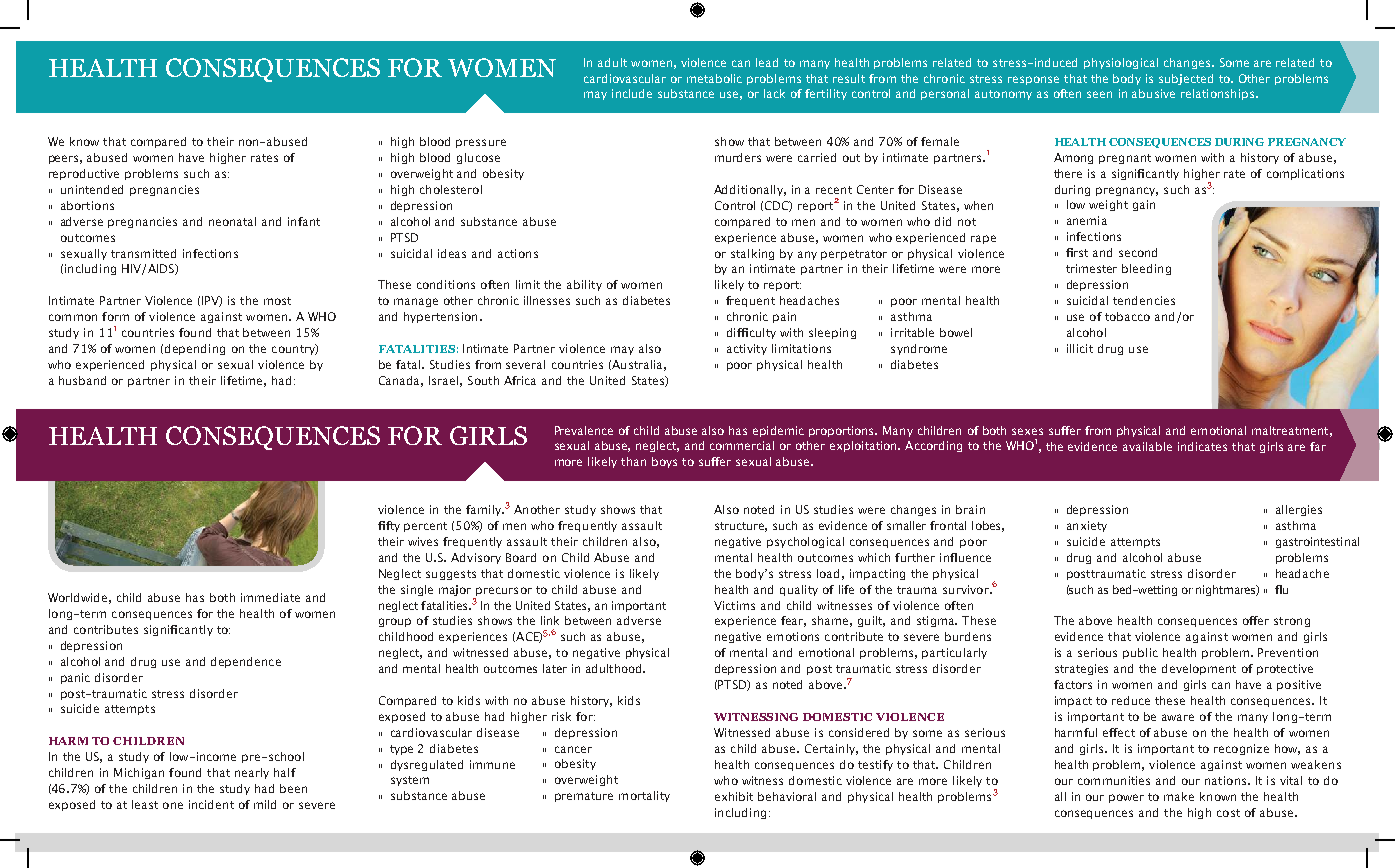 The width and height of the document is (1395, 868). Describe the element at coordinates (1186, 79) in the document. I see `subjected` at that location.
